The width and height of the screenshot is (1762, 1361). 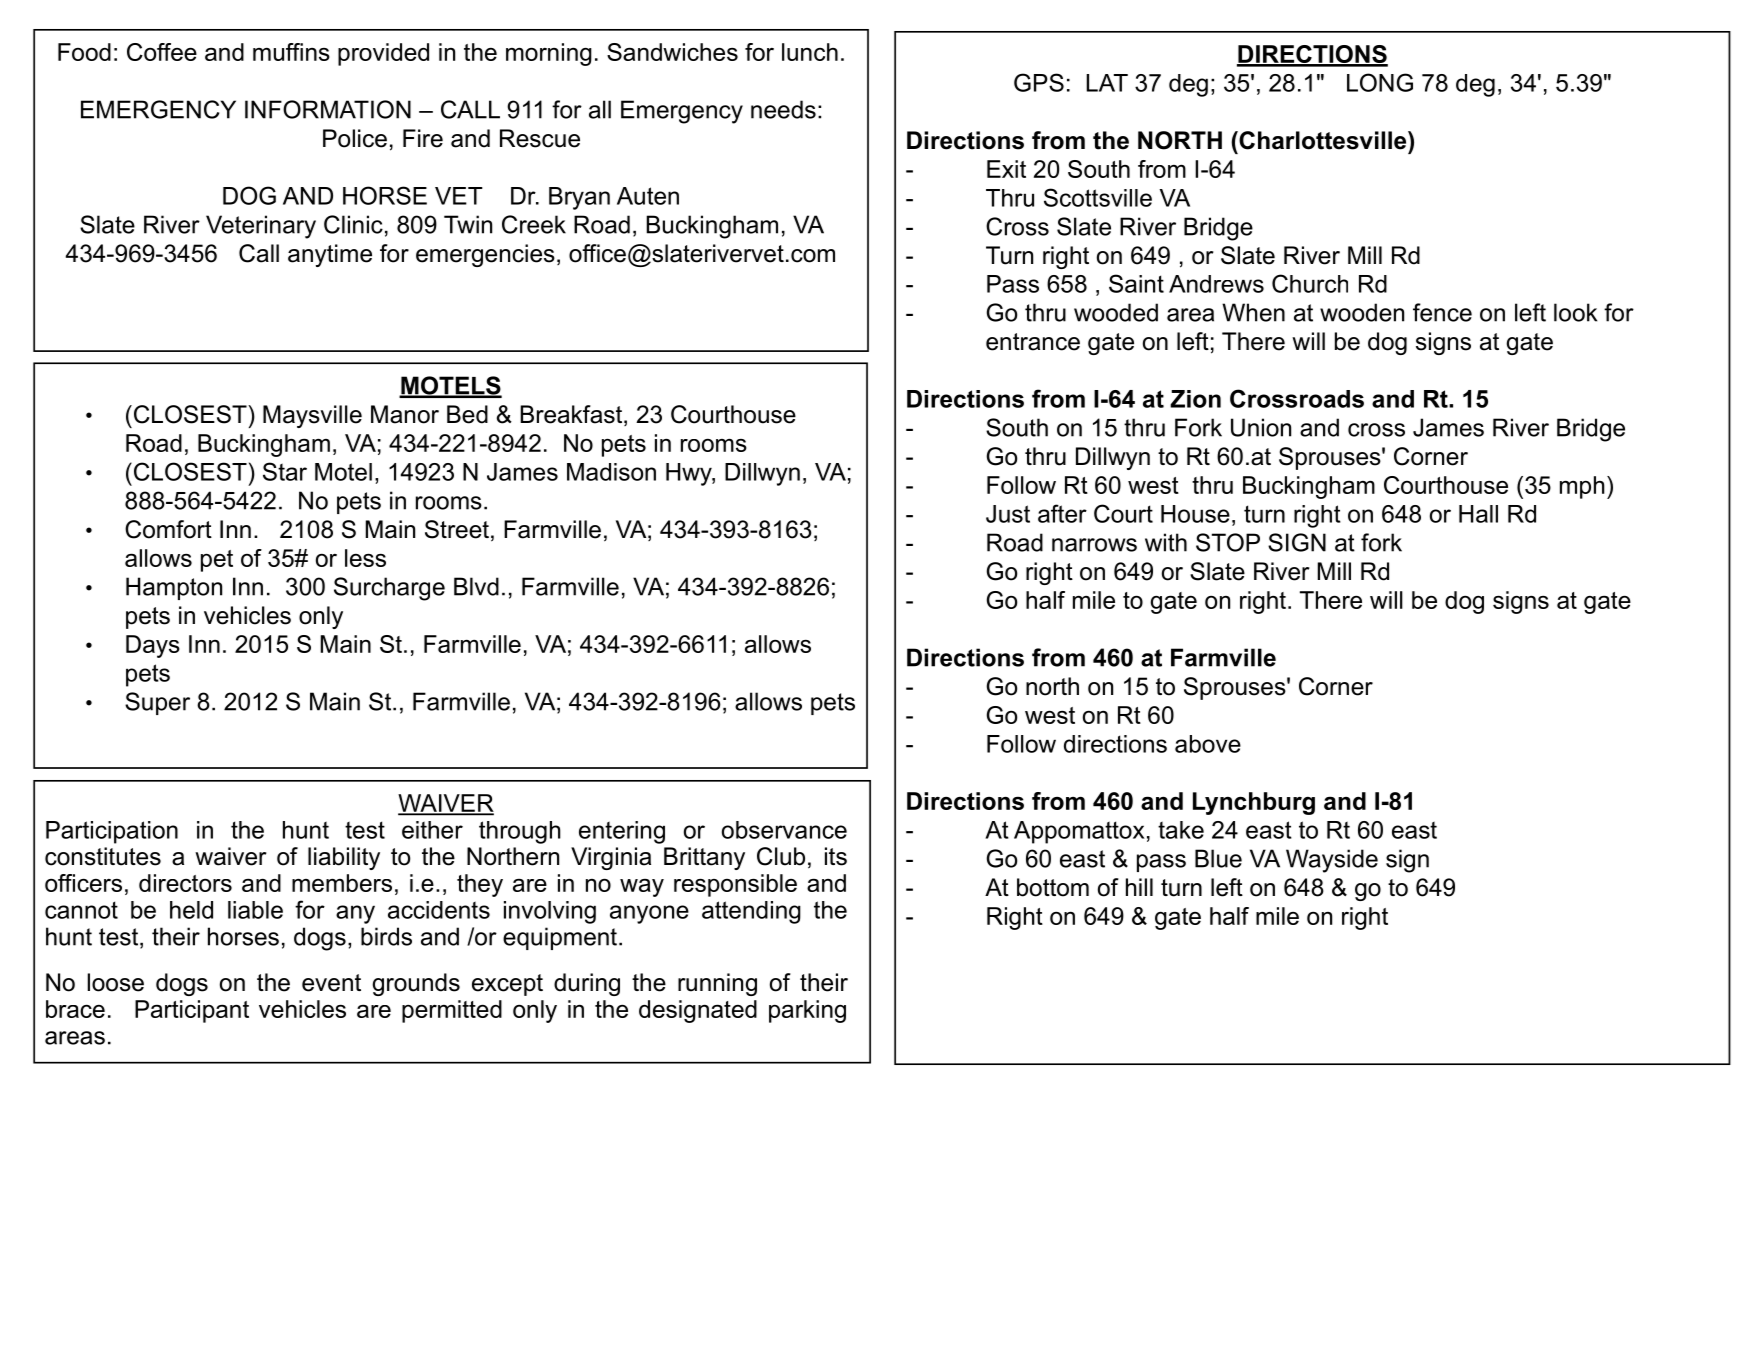 I want to click on observance, so click(x=784, y=830).
